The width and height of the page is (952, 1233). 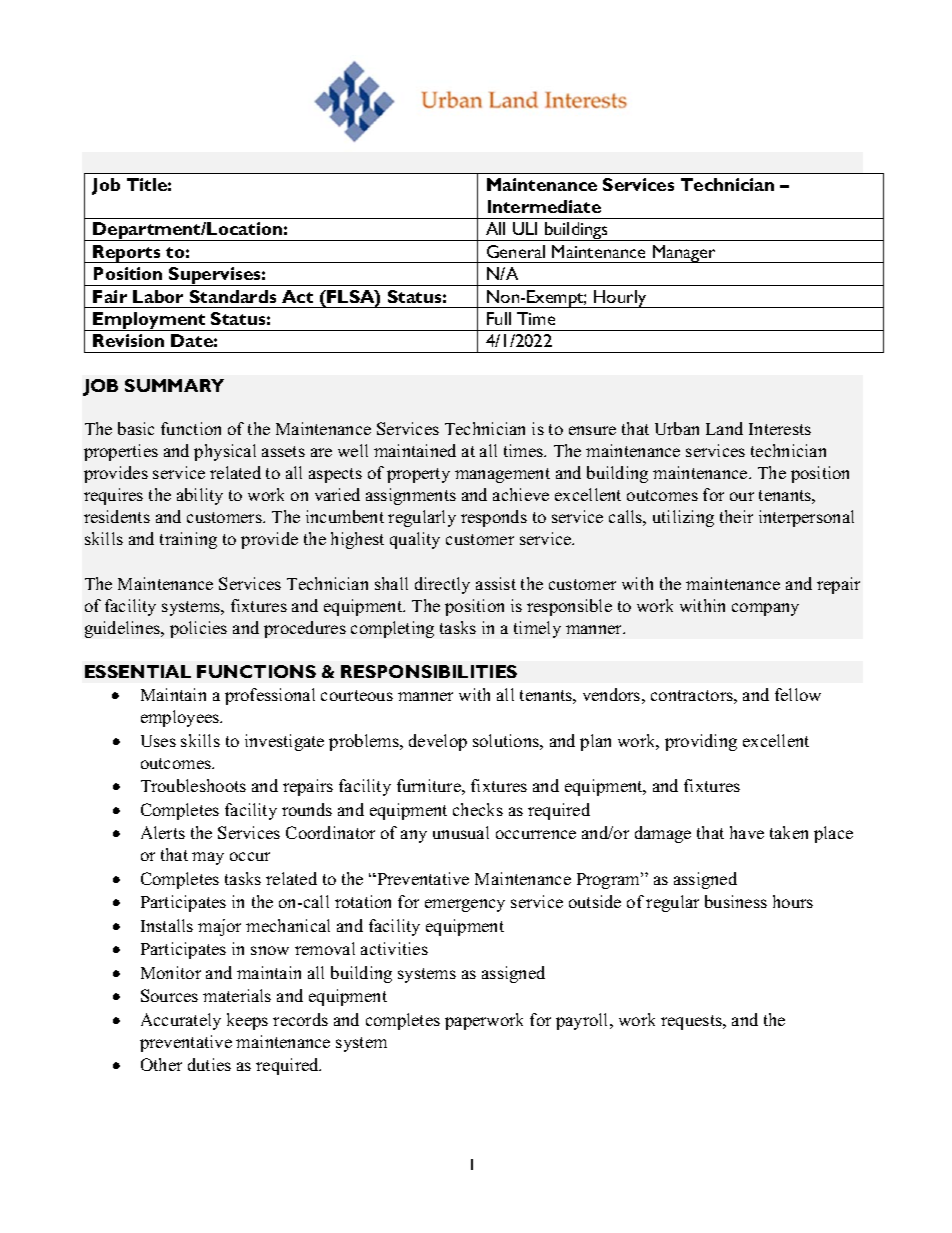 What do you see at coordinates (525, 228) in the page?
I see `ULI` at bounding box center [525, 228].
